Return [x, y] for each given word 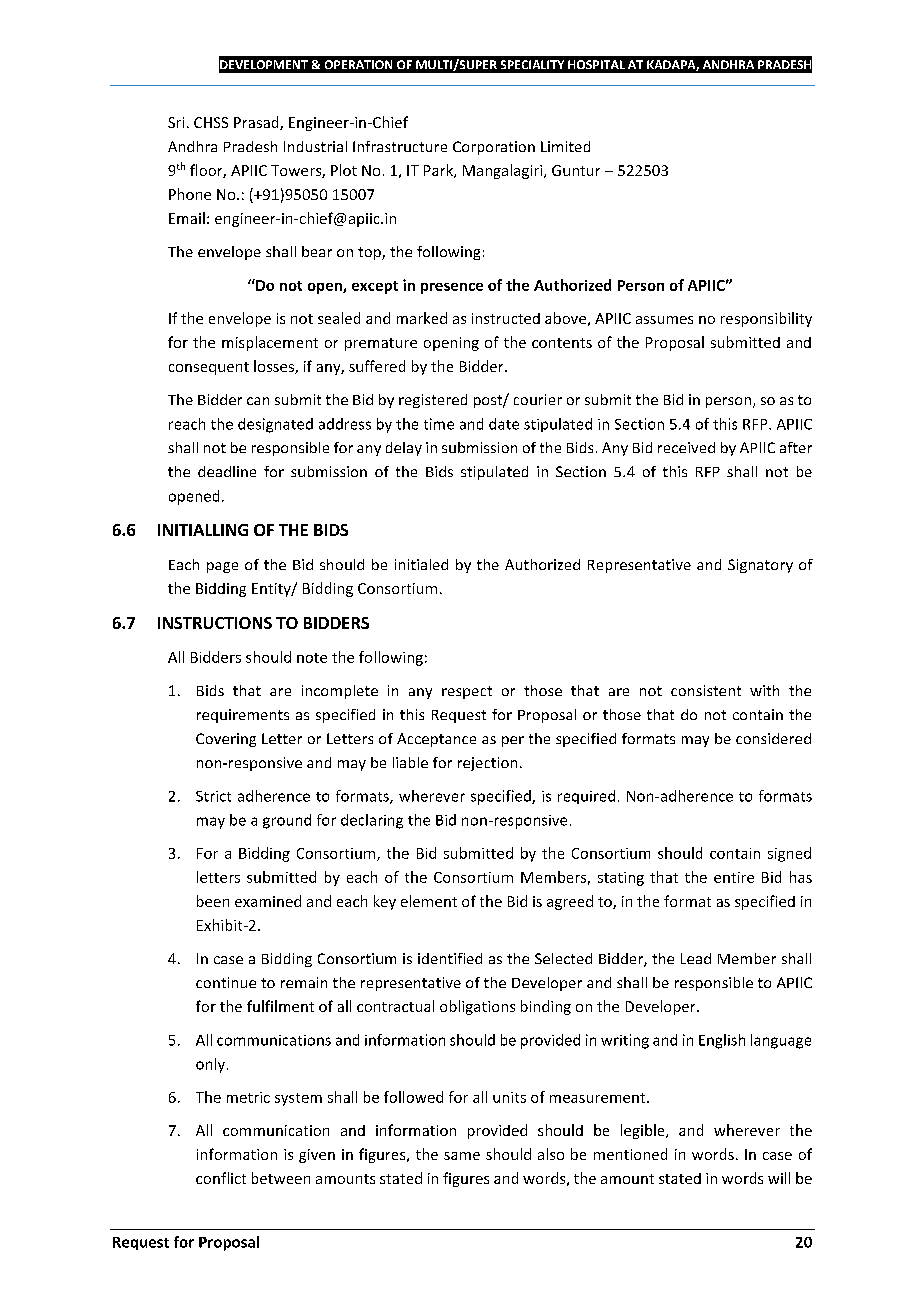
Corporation [494, 148]
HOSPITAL [596, 64]
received [686, 447]
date [504, 424]
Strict [213, 796]
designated [275, 425]
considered [773, 738]
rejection [487, 764]
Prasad [257, 123]
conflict [221, 1178]
